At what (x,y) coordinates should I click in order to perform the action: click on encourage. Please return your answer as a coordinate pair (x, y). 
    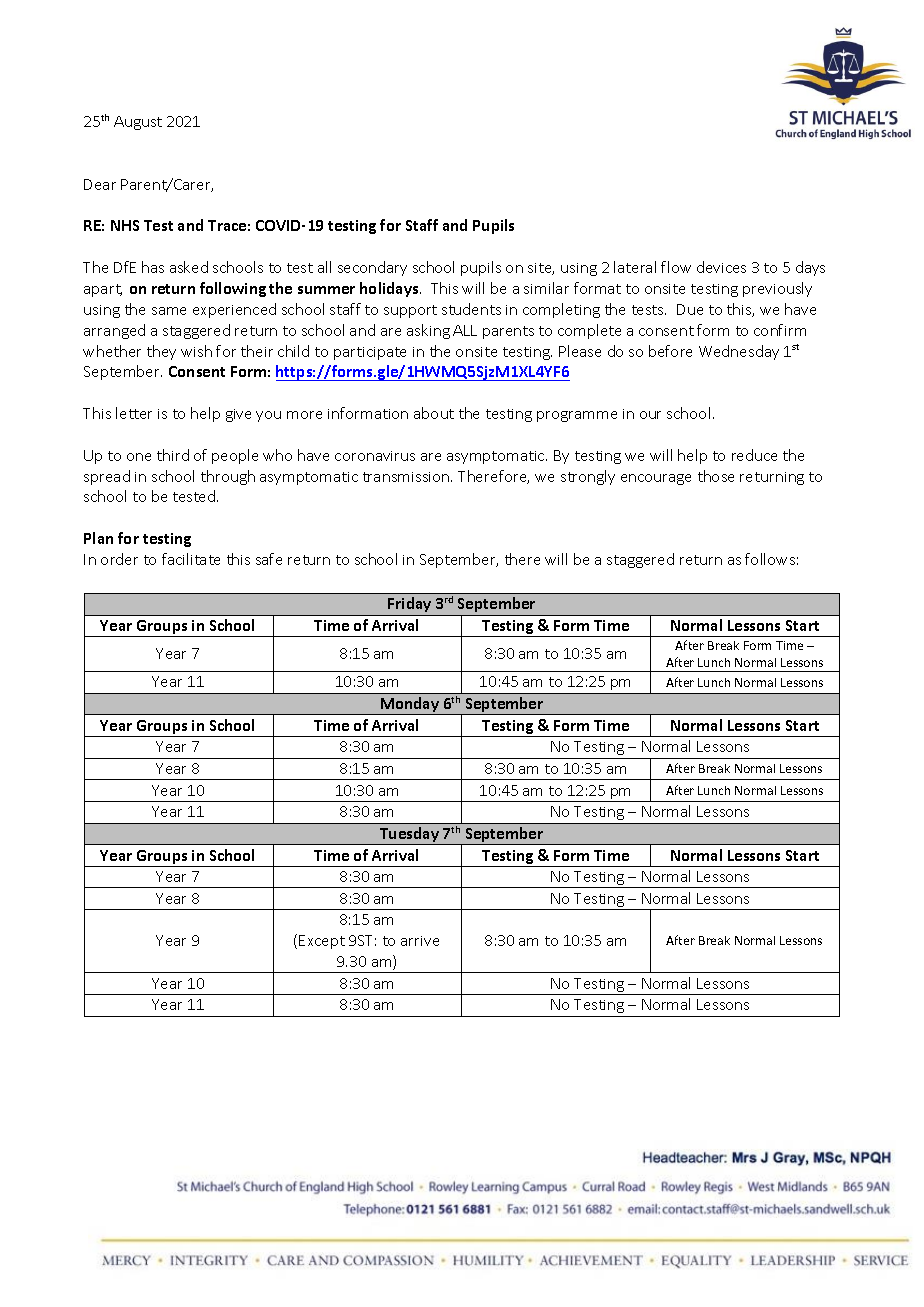
    Looking at the image, I should click on (656, 479).
